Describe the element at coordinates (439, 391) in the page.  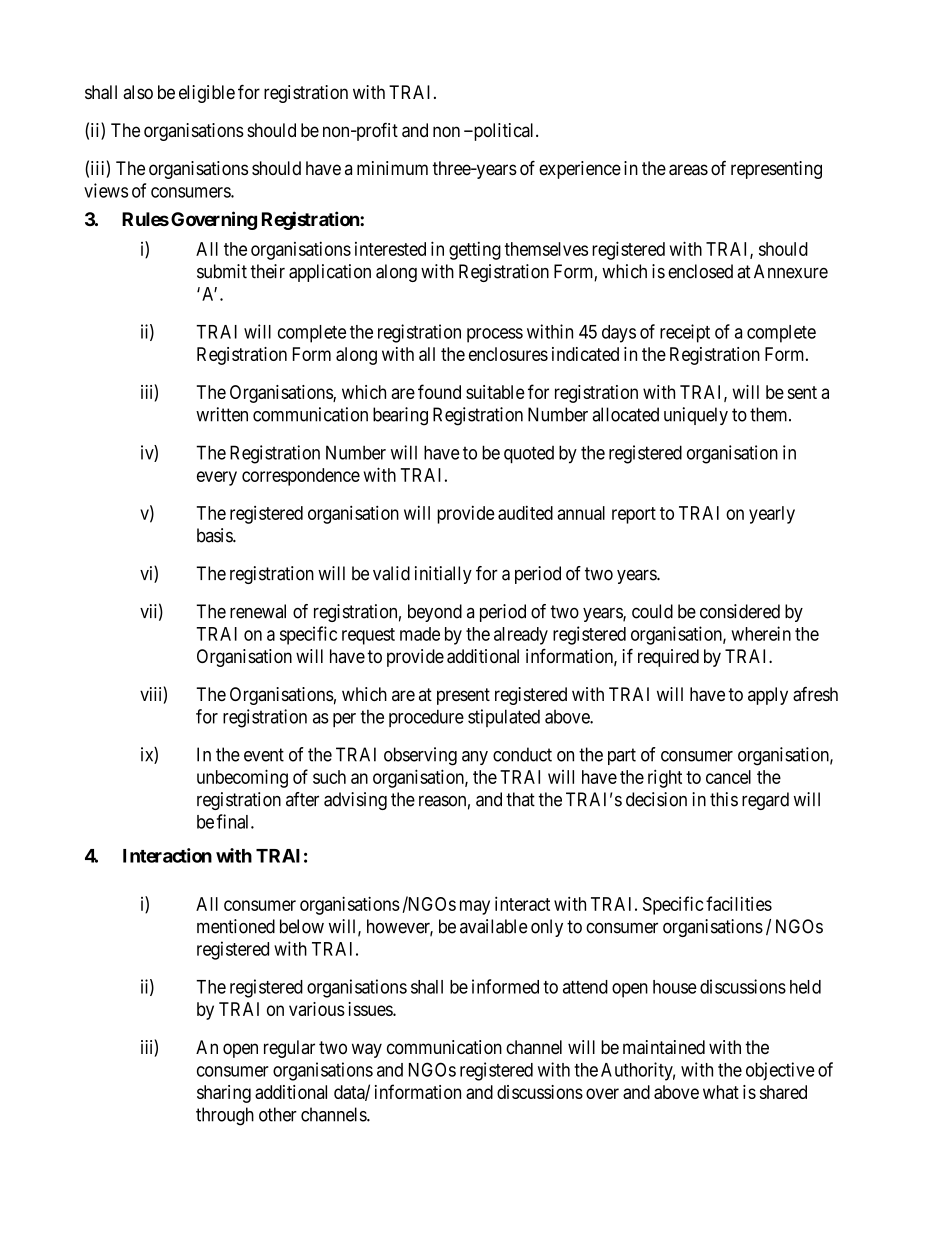
I see `found` at that location.
